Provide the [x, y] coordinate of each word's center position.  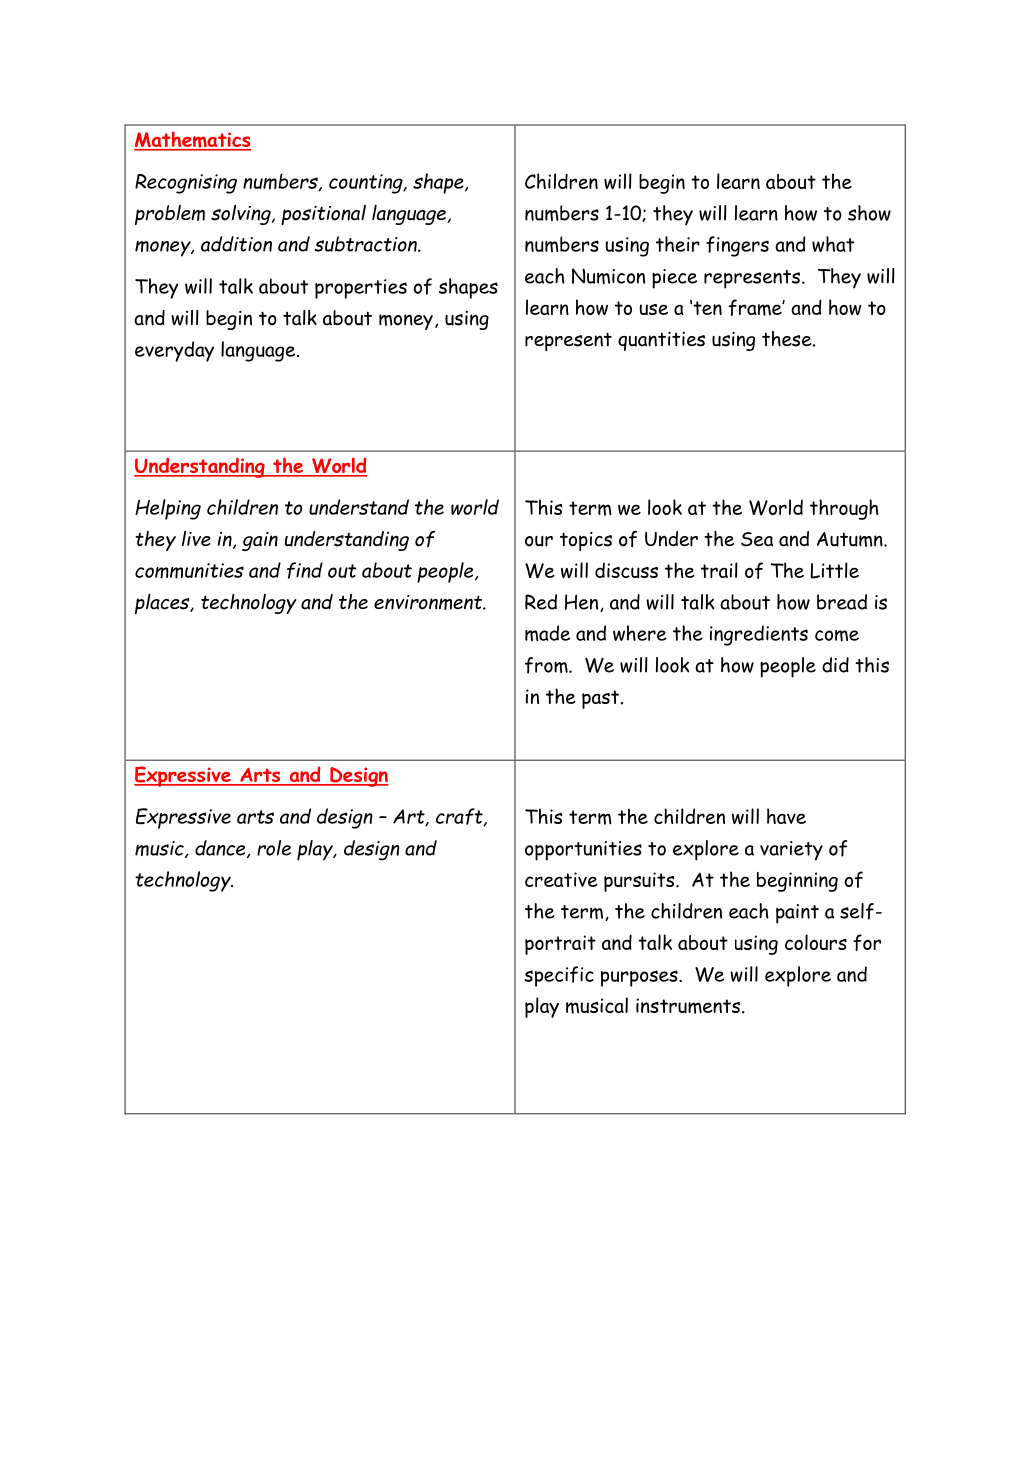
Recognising [186, 184]
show [869, 213]
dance [221, 849]
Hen [583, 603]
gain [260, 541]
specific [559, 976]
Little [834, 570]
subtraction [366, 244]
